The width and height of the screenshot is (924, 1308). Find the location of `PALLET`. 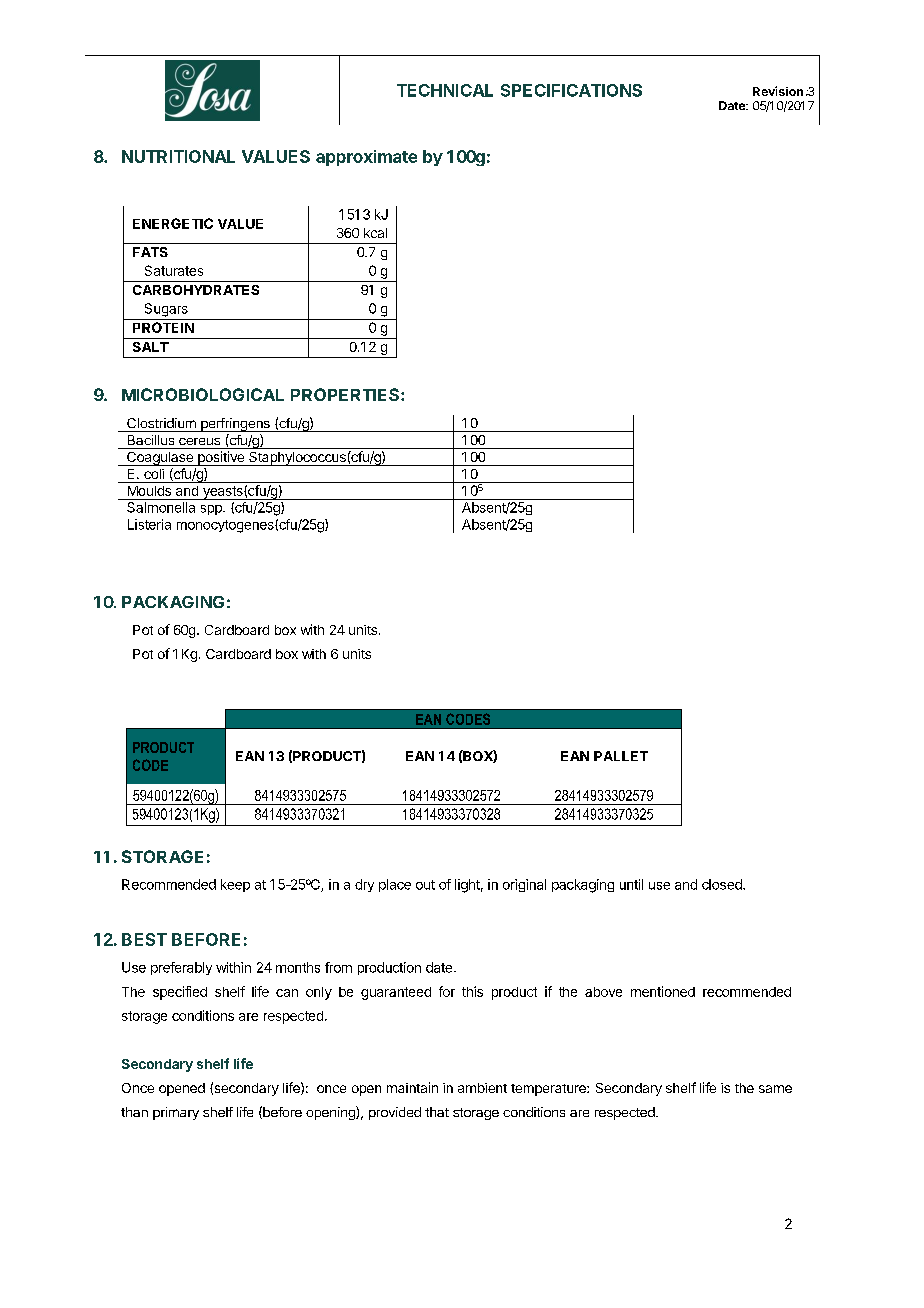

PALLET is located at coordinates (621, 756).
